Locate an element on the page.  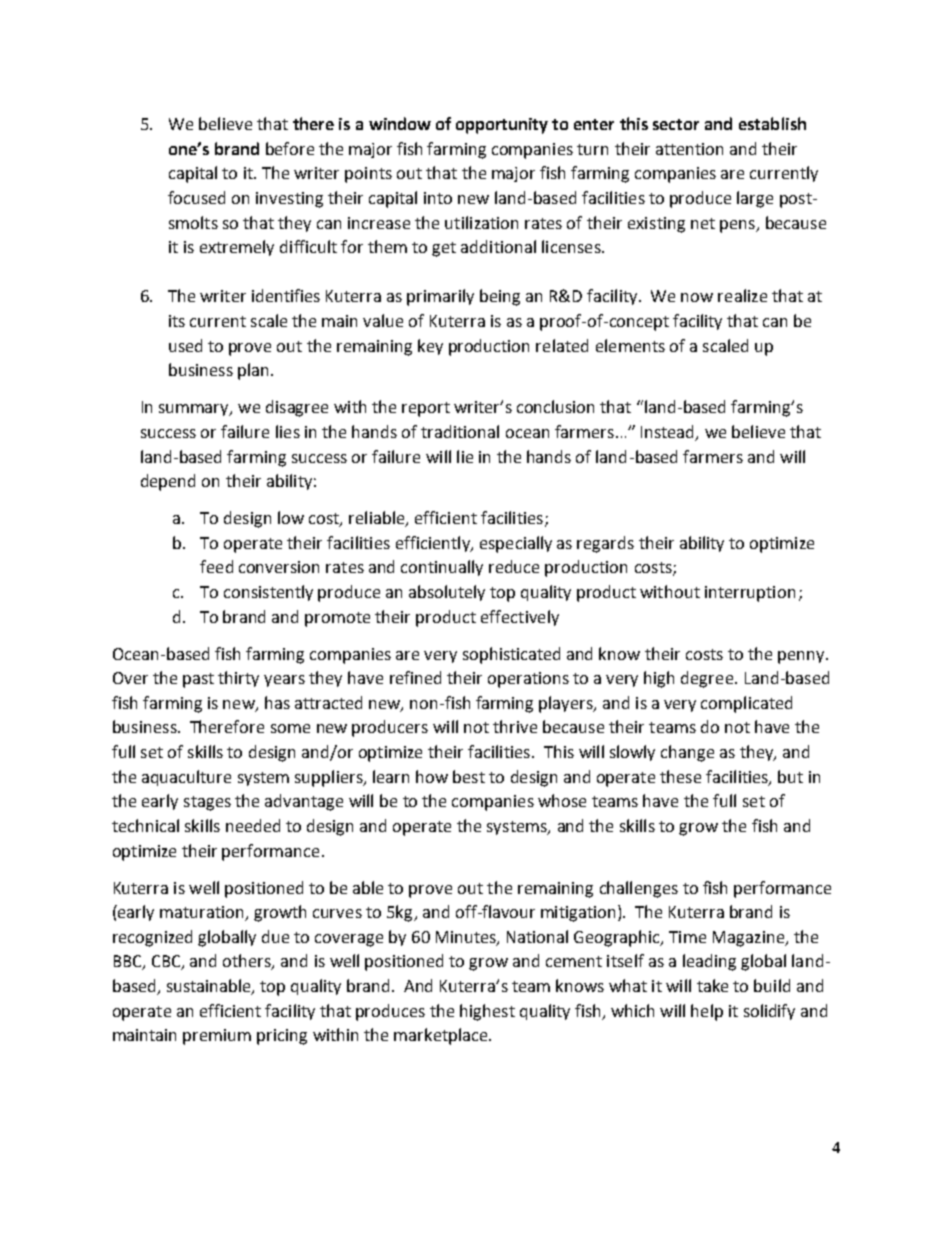
degree is located at coordinates (707, 679).
